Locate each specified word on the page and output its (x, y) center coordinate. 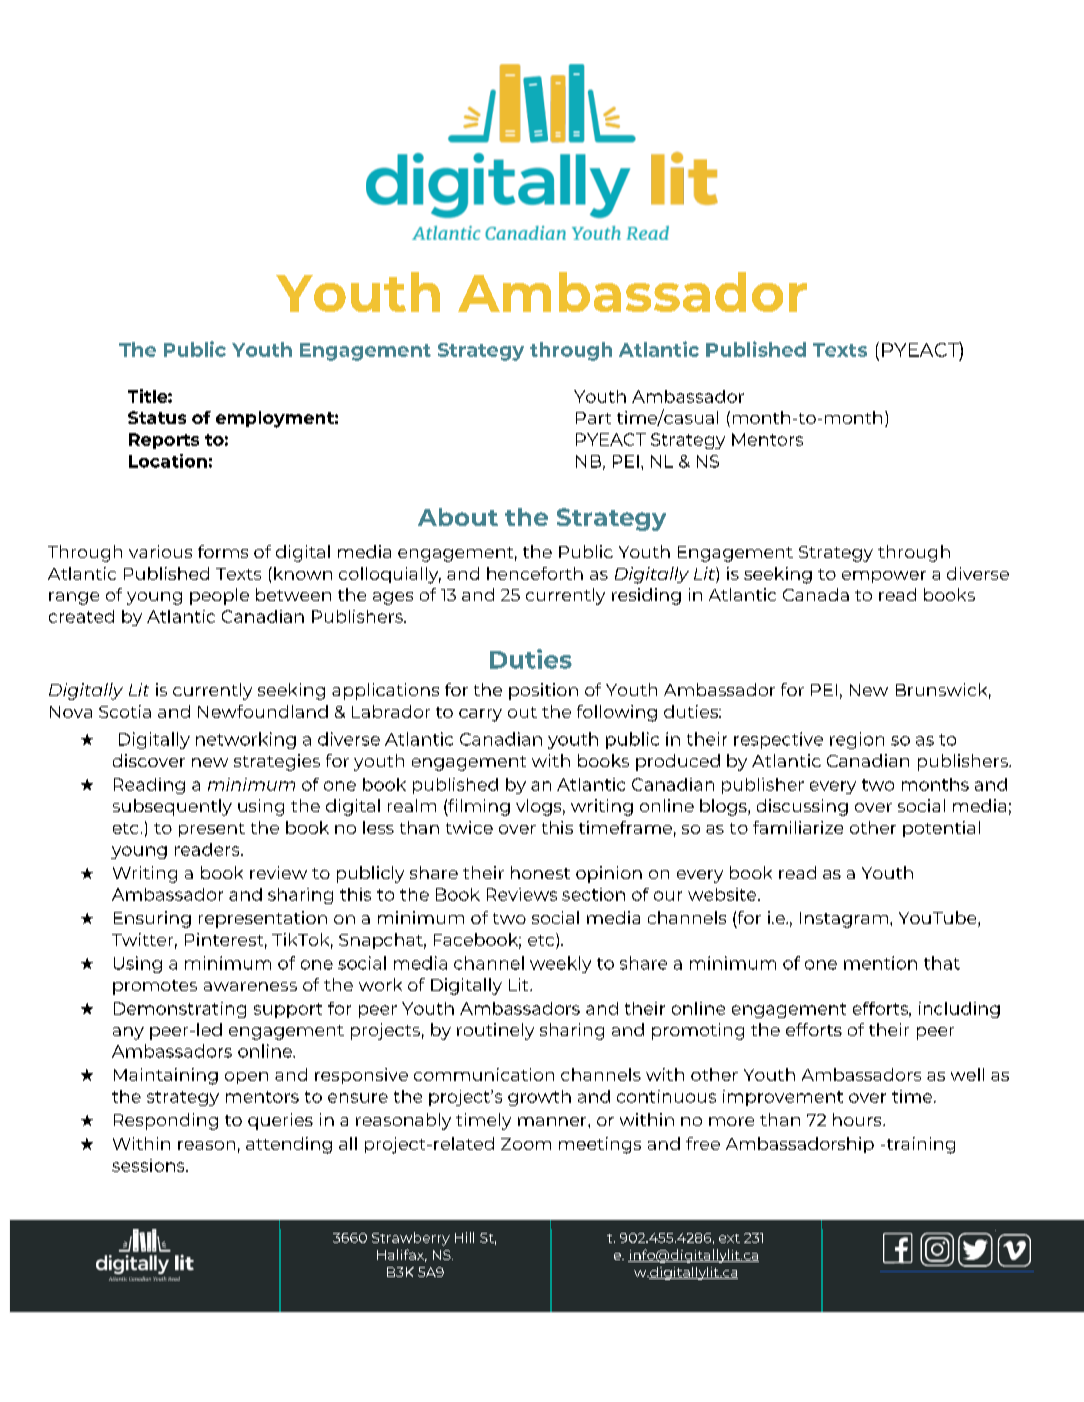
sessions (149, 1165)
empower (884, 577)
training (919, 1145)
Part (593, 418)
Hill (464, 1237)
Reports (164, 441)
